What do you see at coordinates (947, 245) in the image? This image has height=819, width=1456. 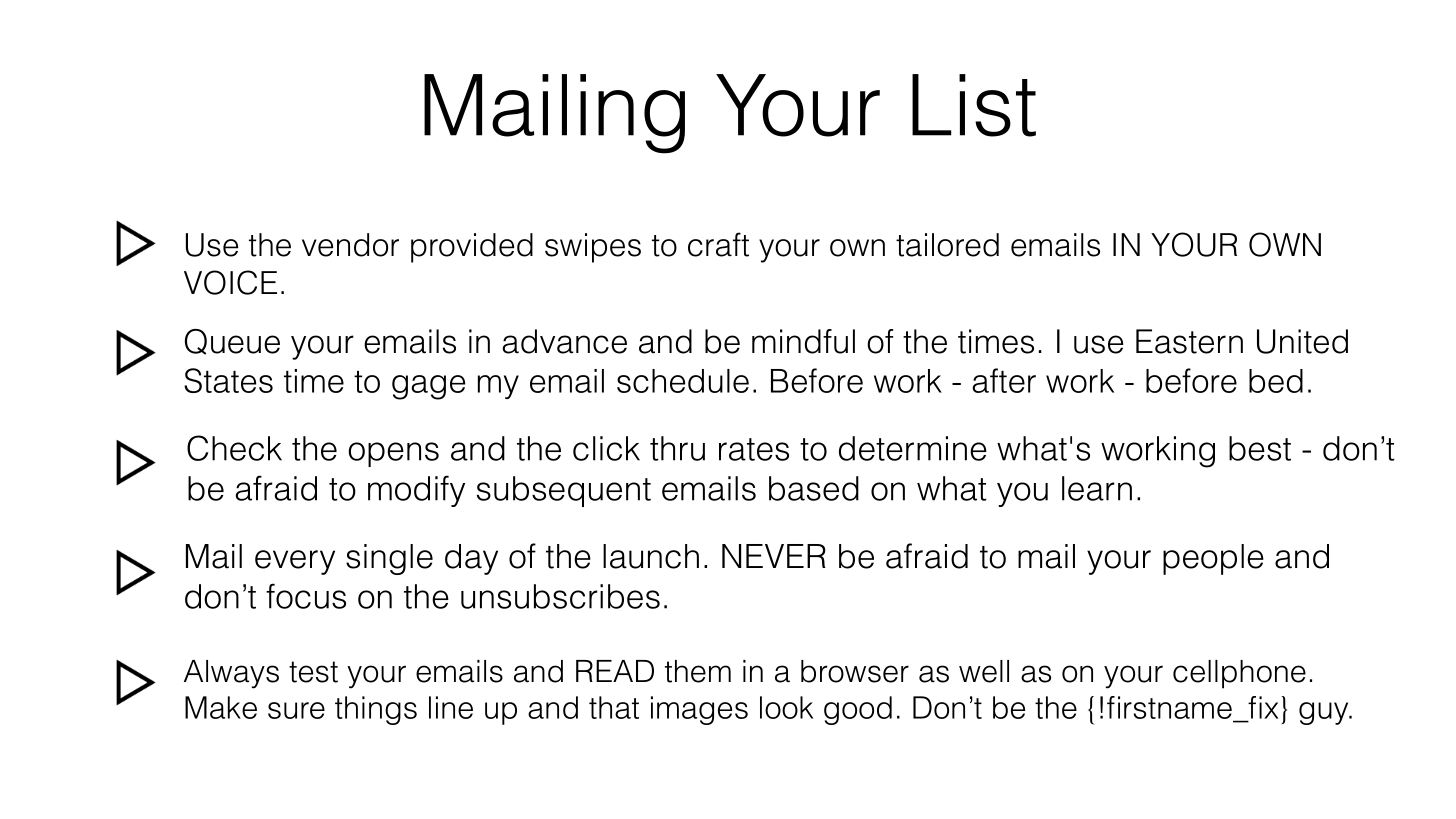 I see `tailored` at bounding box center [947, 245].
